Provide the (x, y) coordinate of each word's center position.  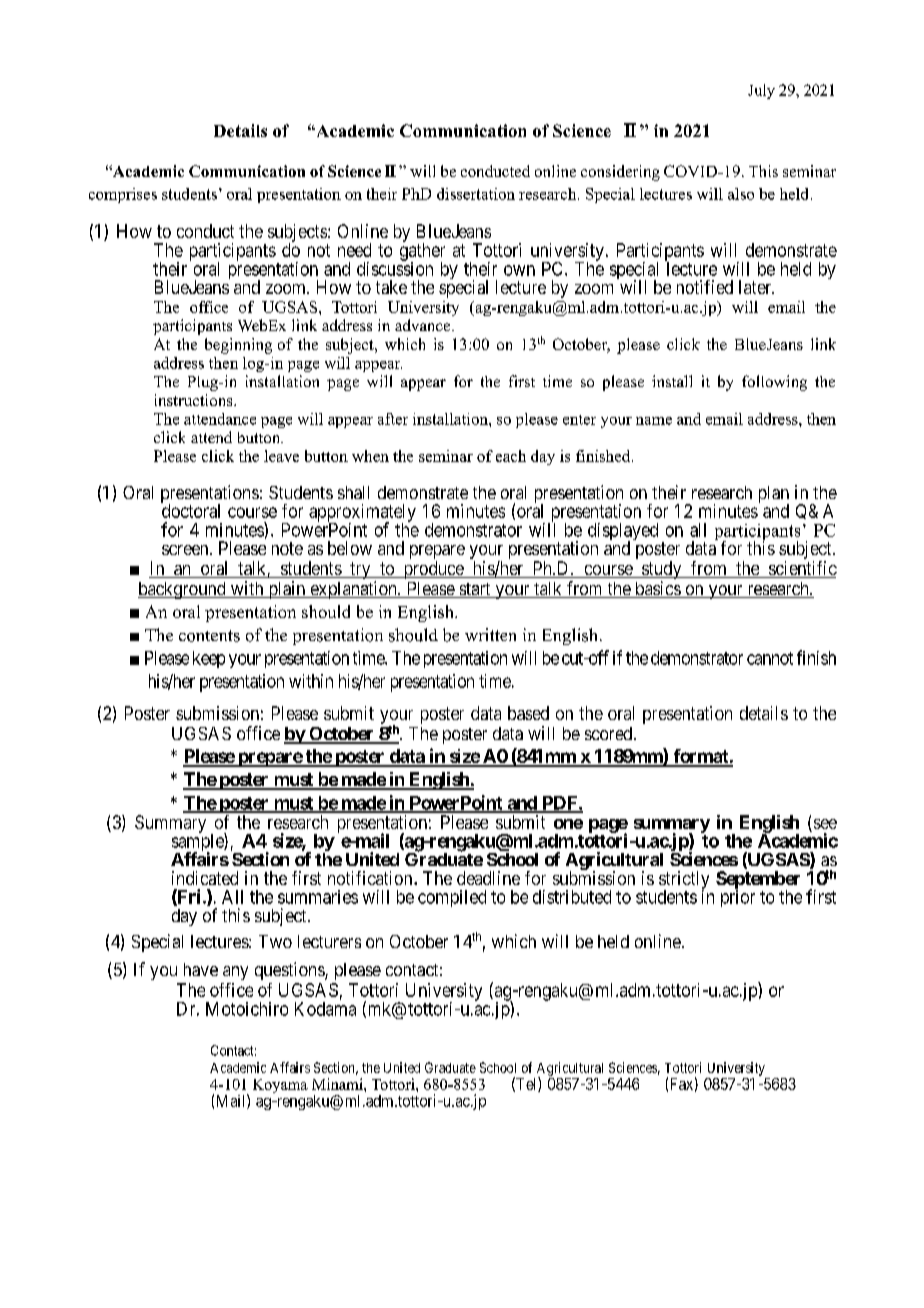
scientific (802, 569)
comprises (123, 195)
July (761, 91)
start (475, 590)
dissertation (476, 194)
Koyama (280, 1086)
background (183, 590)
